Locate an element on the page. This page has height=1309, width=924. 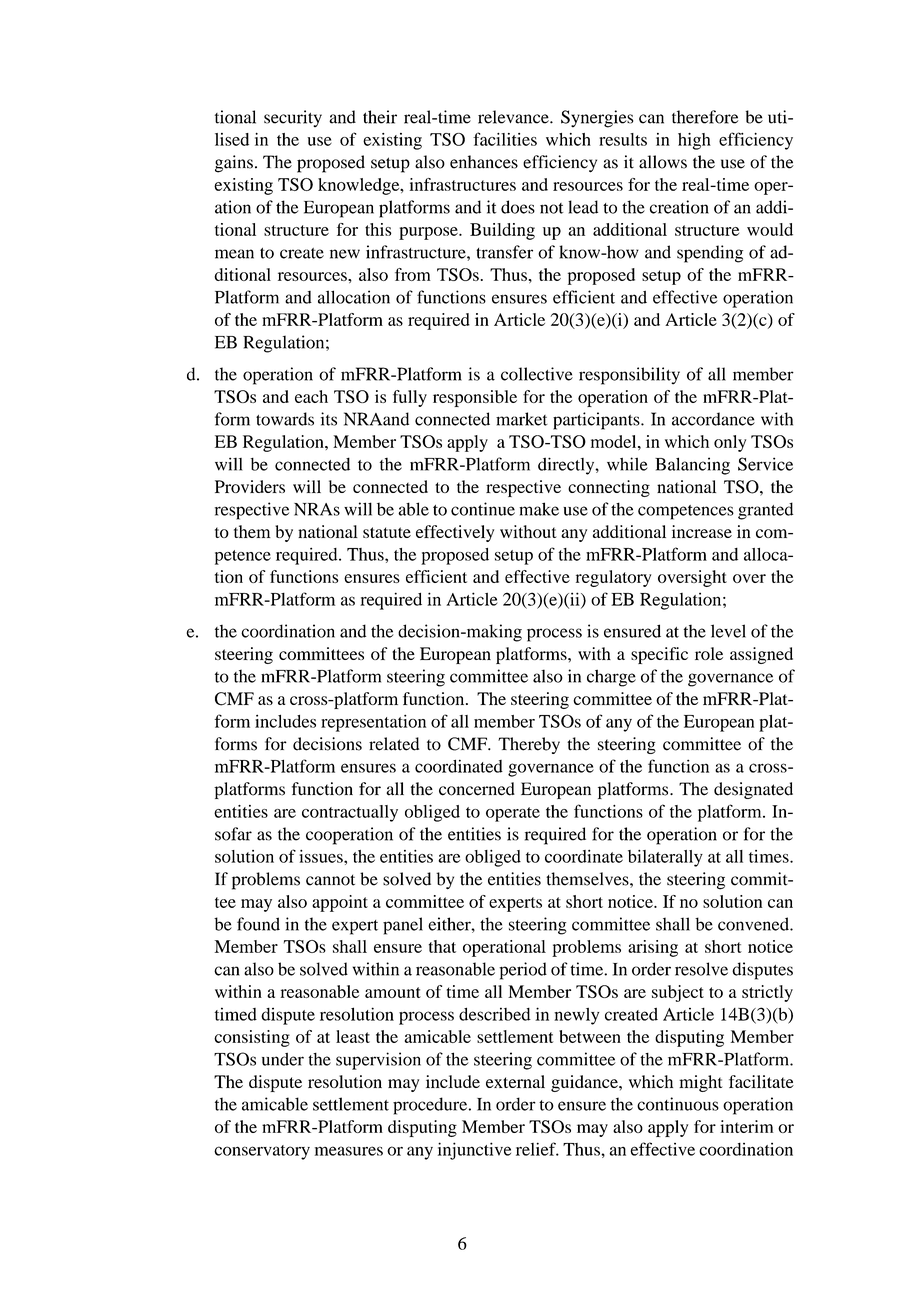
continuous is located at coordinates (678, 1104).
